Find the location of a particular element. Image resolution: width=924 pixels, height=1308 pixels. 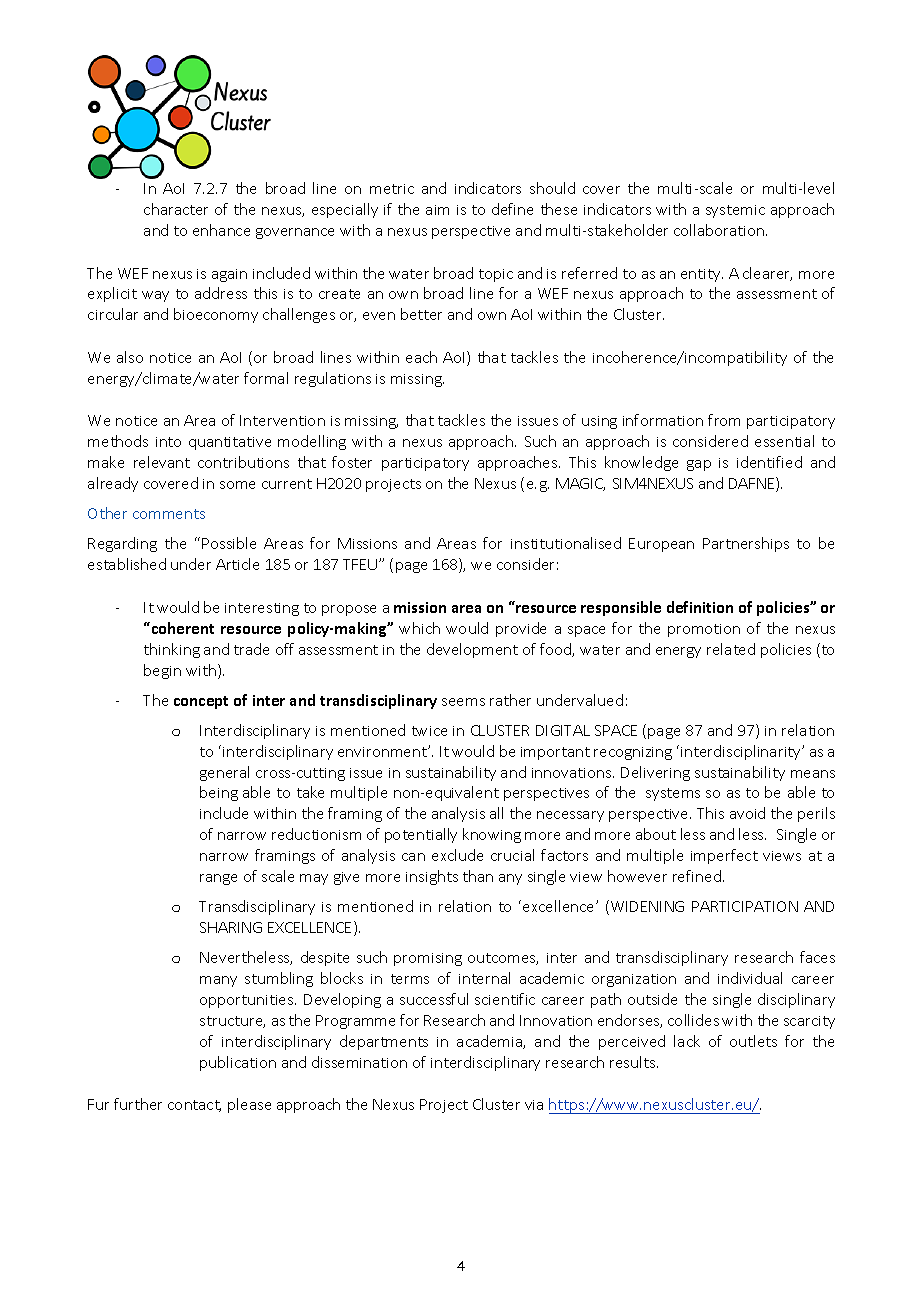

outlets is located at coordinates (753, 1041).
